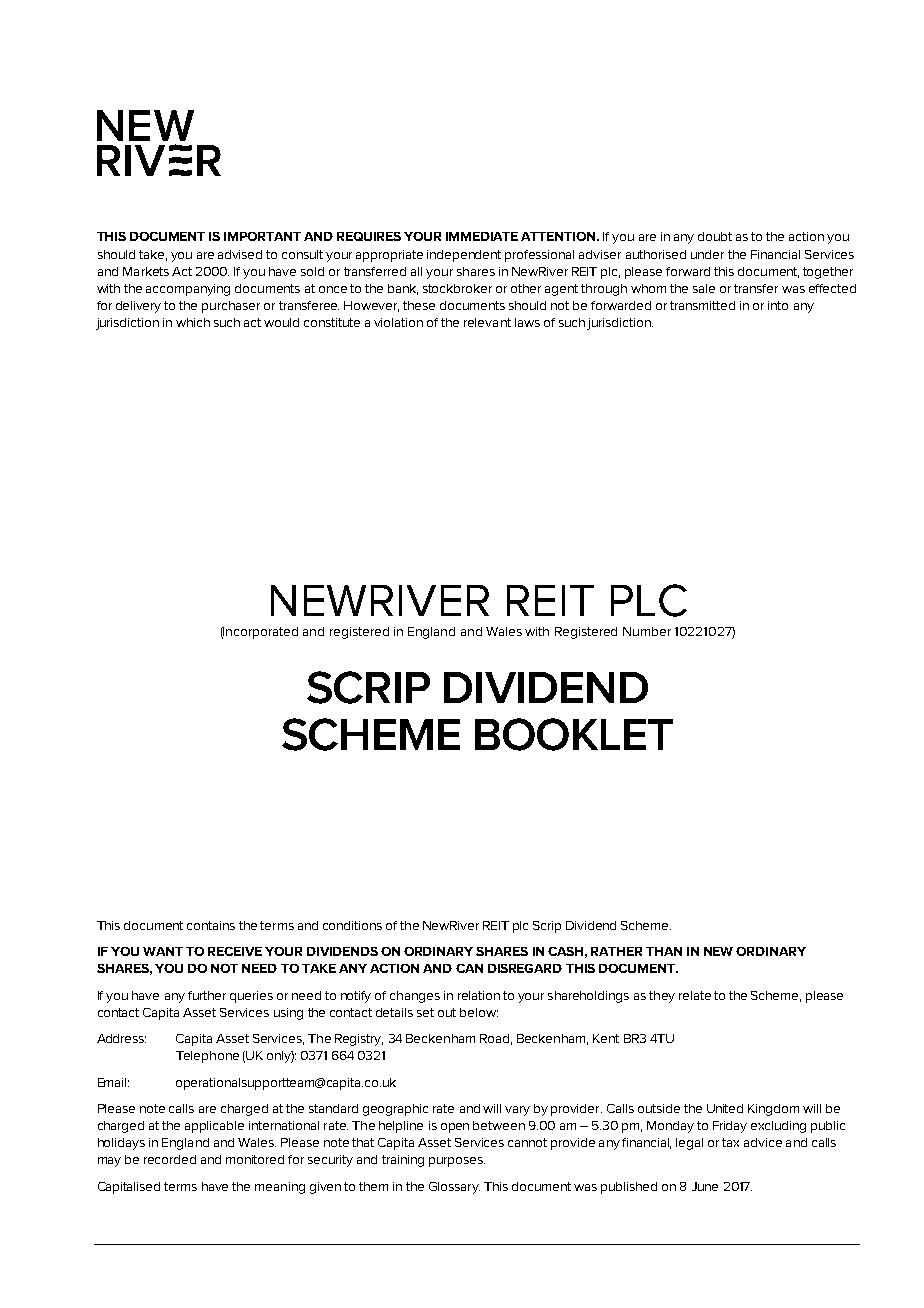 Image resolution: width=924 pixels, height=1308 pixels. I want to click on under, so click(707, 254).
